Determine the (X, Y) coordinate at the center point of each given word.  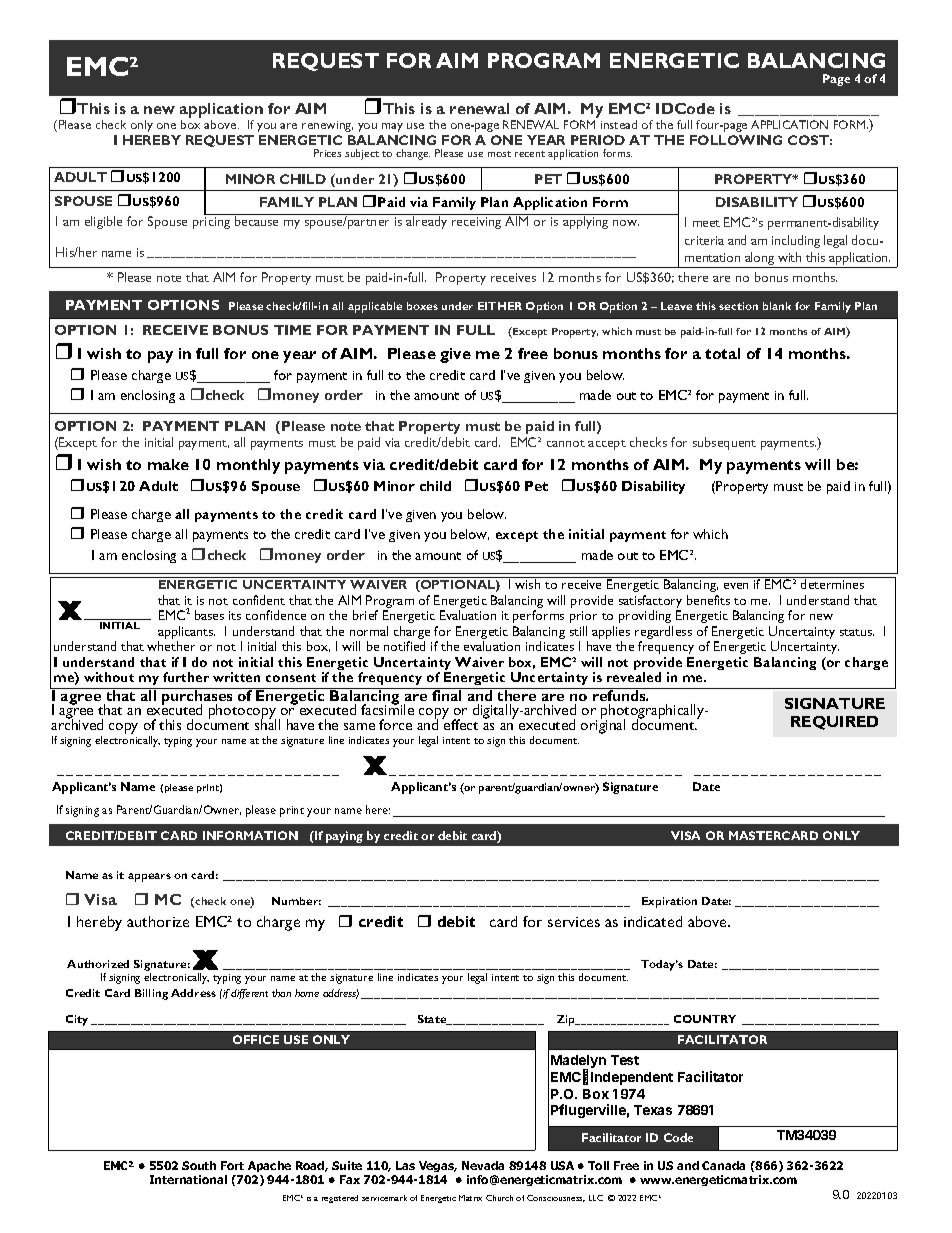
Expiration (669, 902)
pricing (211, 223)
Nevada (483, 1165)
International (188, 1179)
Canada (723, 1165)
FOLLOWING (736, 140)
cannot (566, 443)
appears (149, 877)
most (499, 154)
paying (344, 837)
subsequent (724, 443)
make (168, 464)
